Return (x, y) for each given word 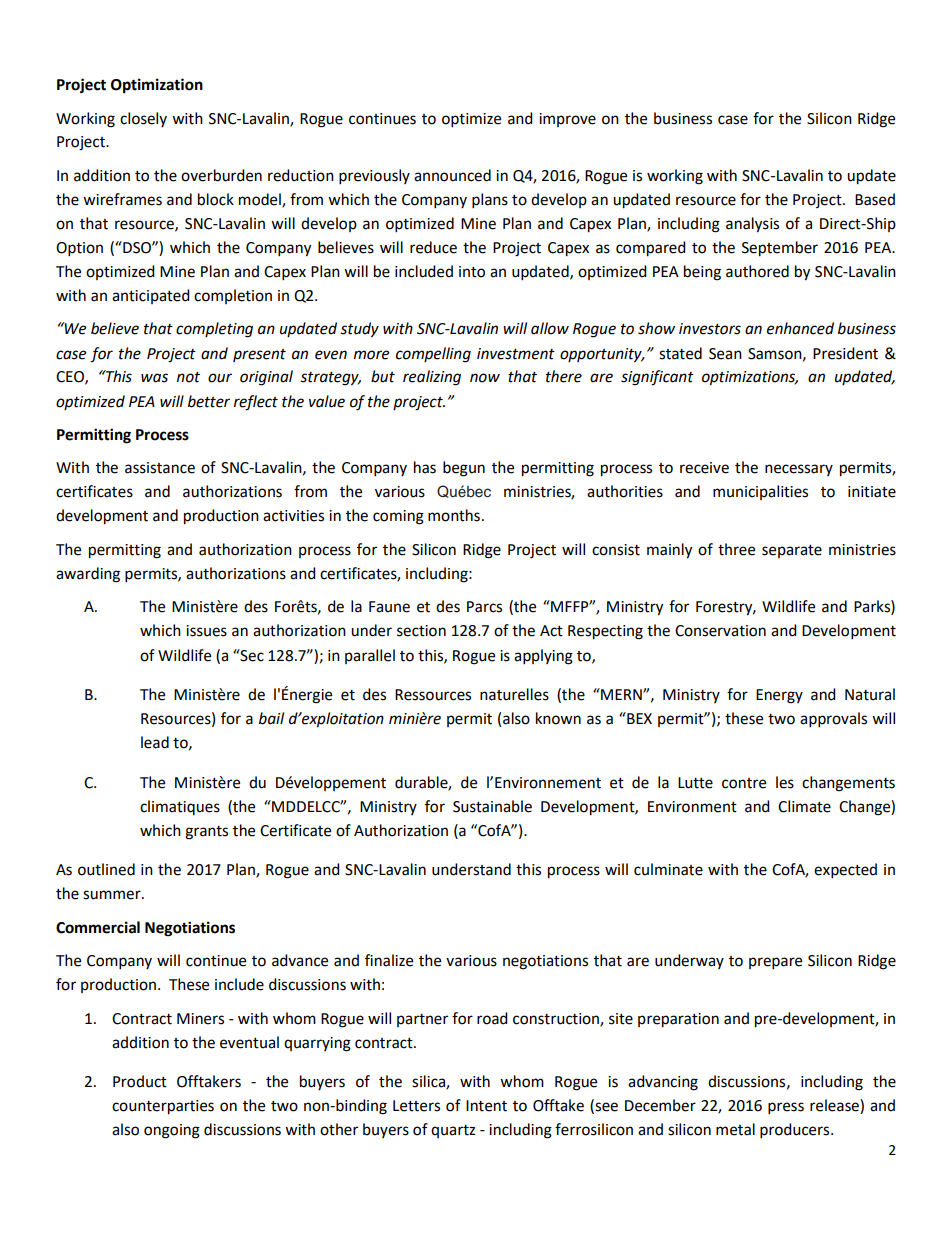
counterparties (163, 1107)
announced (452, 175)
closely (143, 119)
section (421, 631)
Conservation (720, 631)
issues (206, 631)
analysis (752, 225)
